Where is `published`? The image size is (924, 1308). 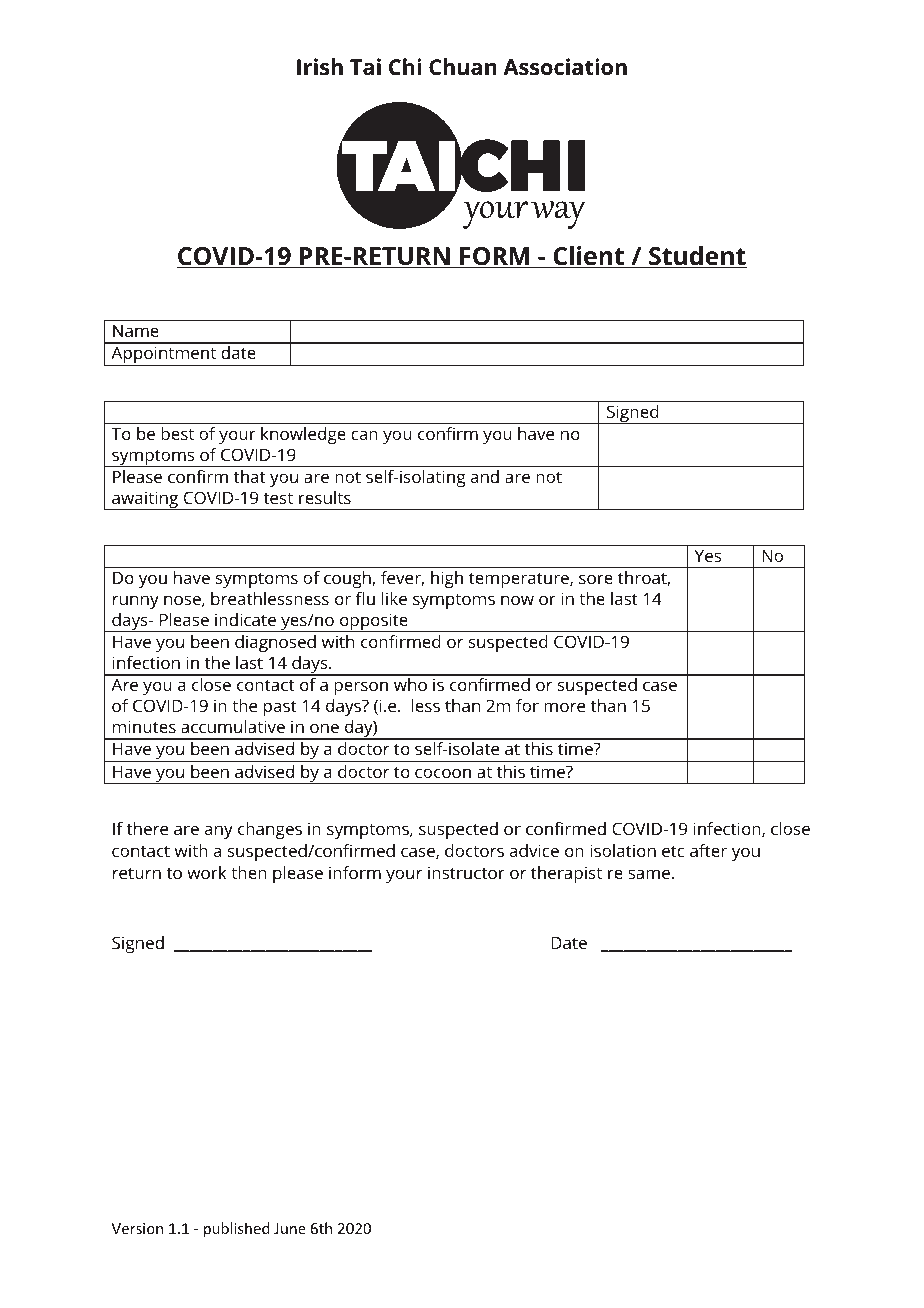
published is located at coordinates (237, 1229).
